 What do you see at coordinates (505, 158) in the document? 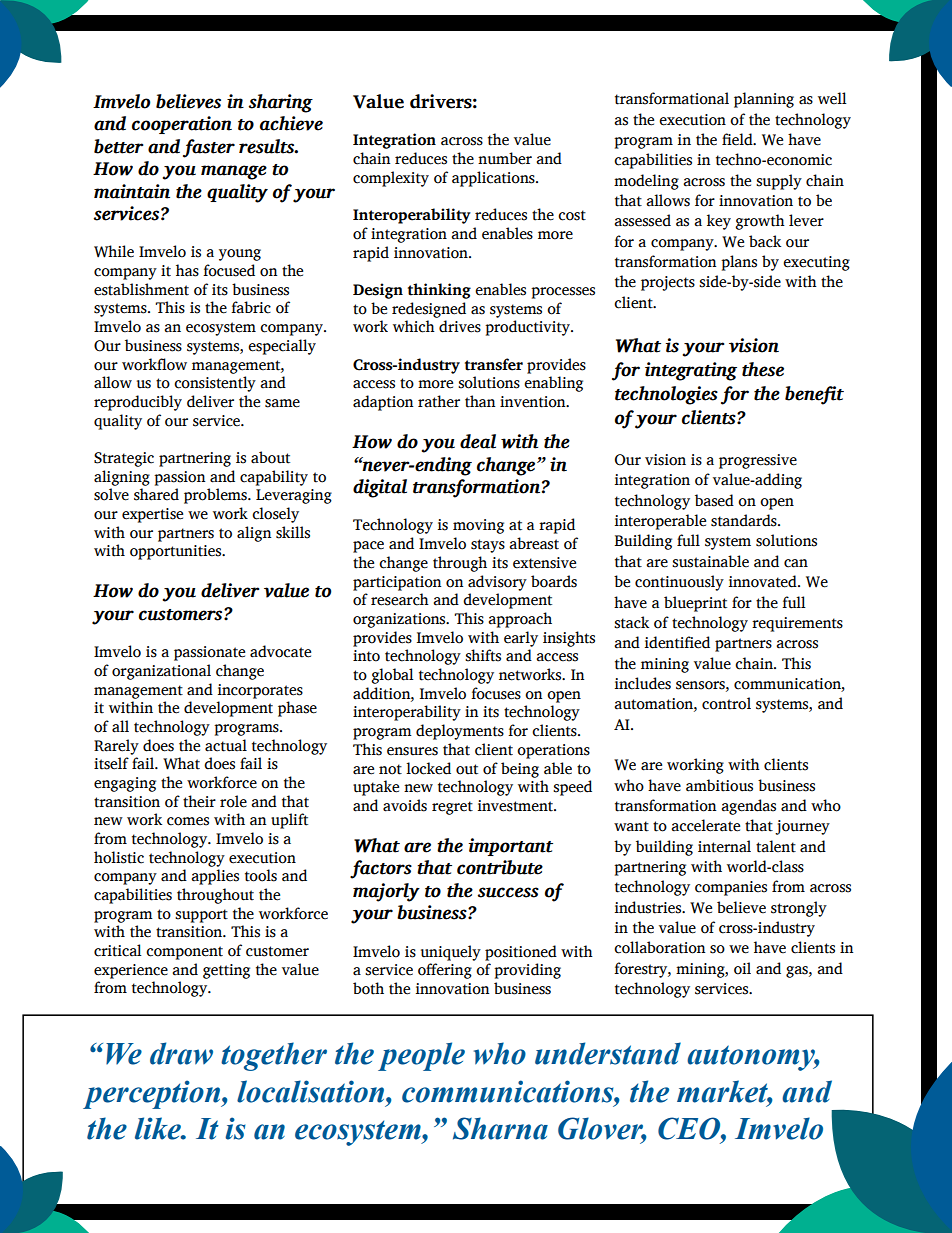
I see `number` at bounding box center [505, 158].
